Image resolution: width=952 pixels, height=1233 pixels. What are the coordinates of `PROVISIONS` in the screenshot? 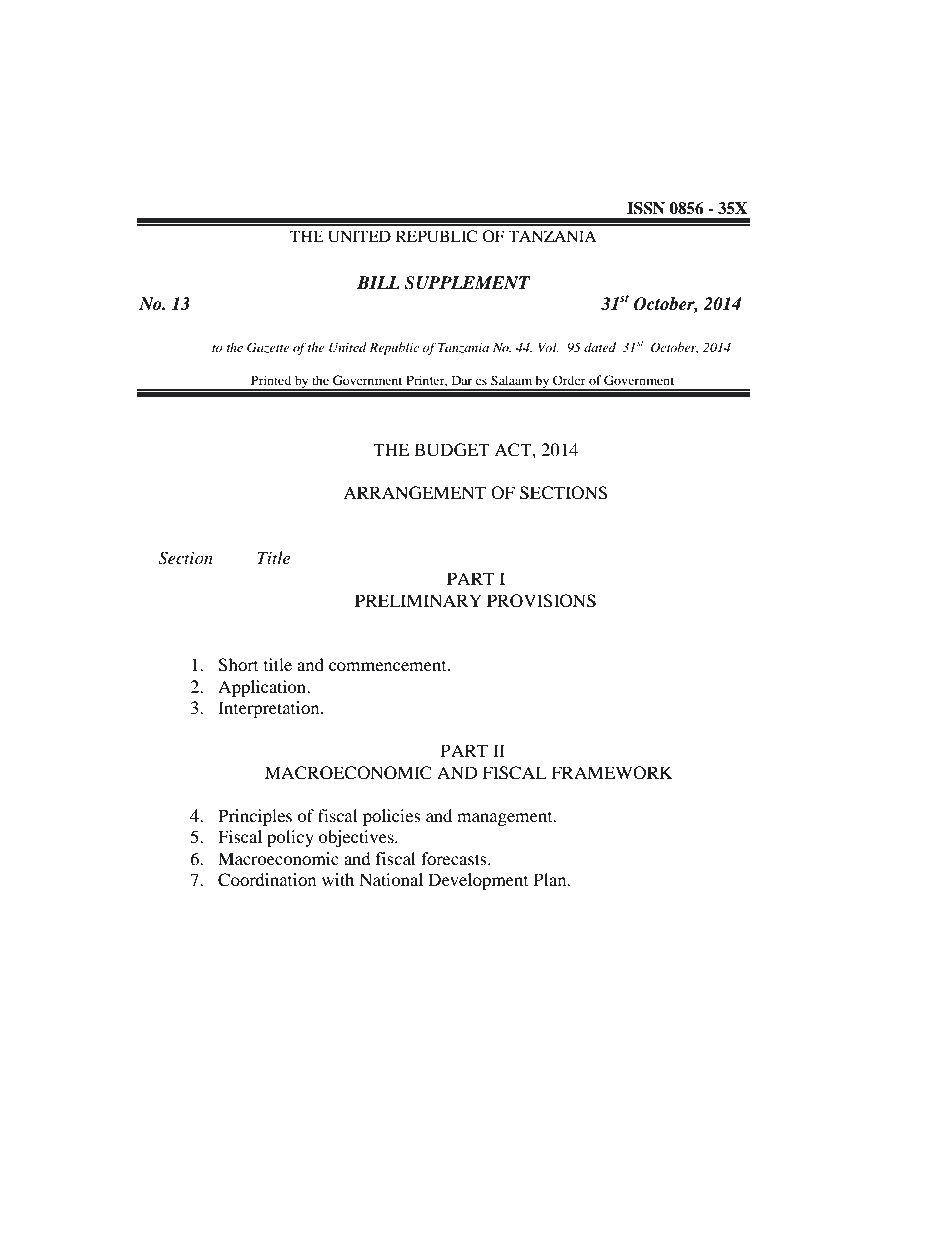 It's located at (541, 601).
